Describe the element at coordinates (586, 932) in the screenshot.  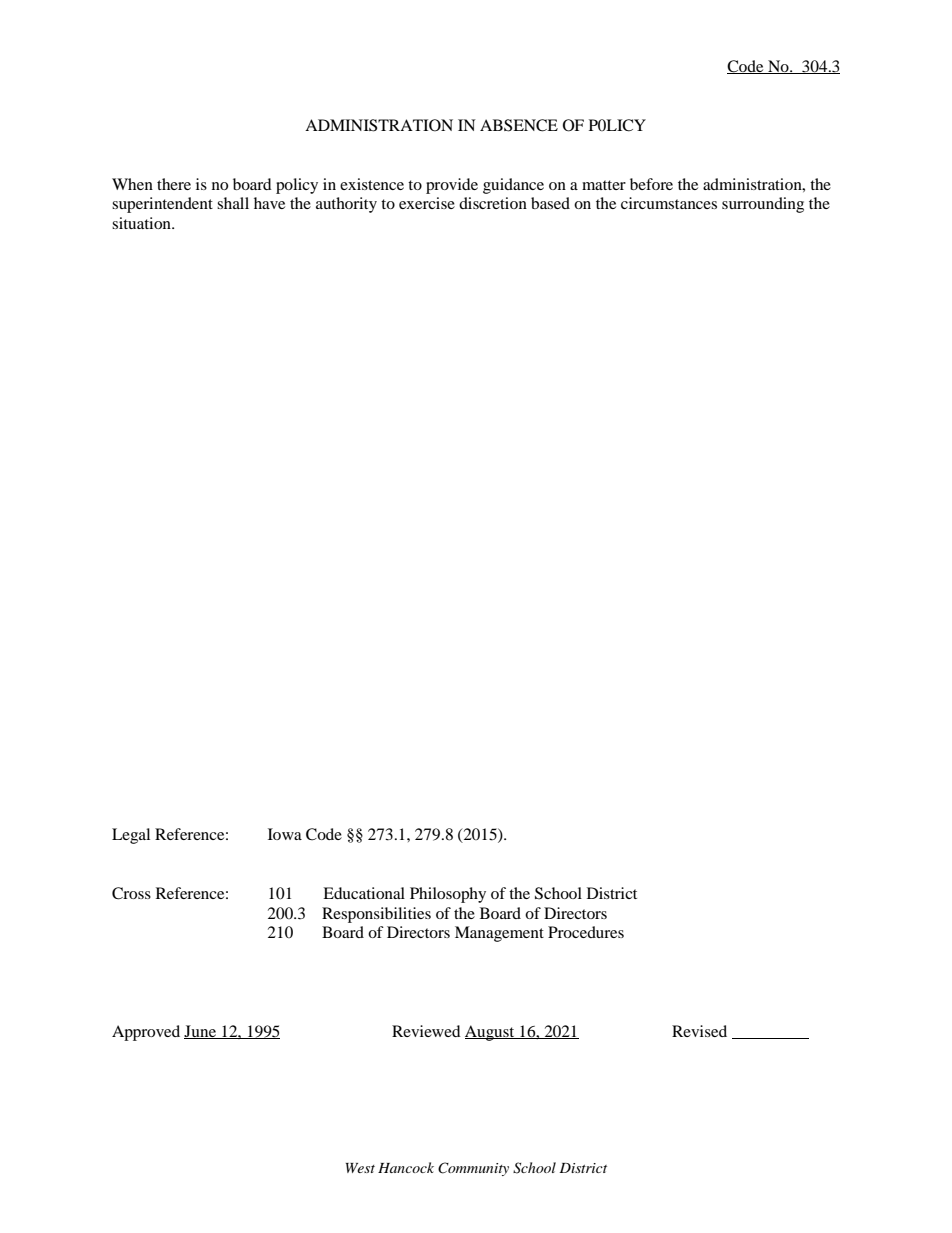
I see `Procedures` at that location.
